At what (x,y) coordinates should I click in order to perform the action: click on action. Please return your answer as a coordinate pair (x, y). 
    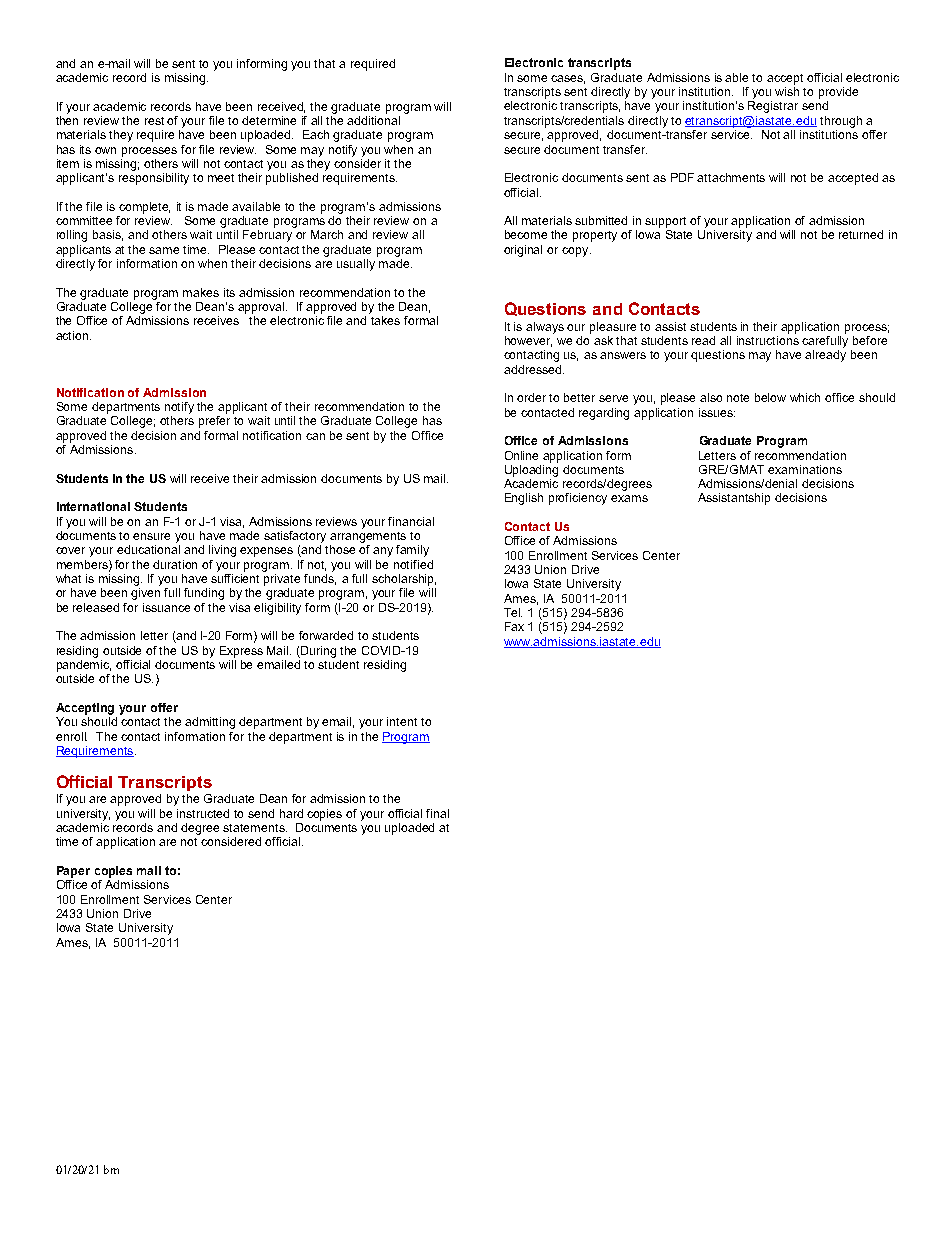
    Looking at the image, I should click on (73, 335).
